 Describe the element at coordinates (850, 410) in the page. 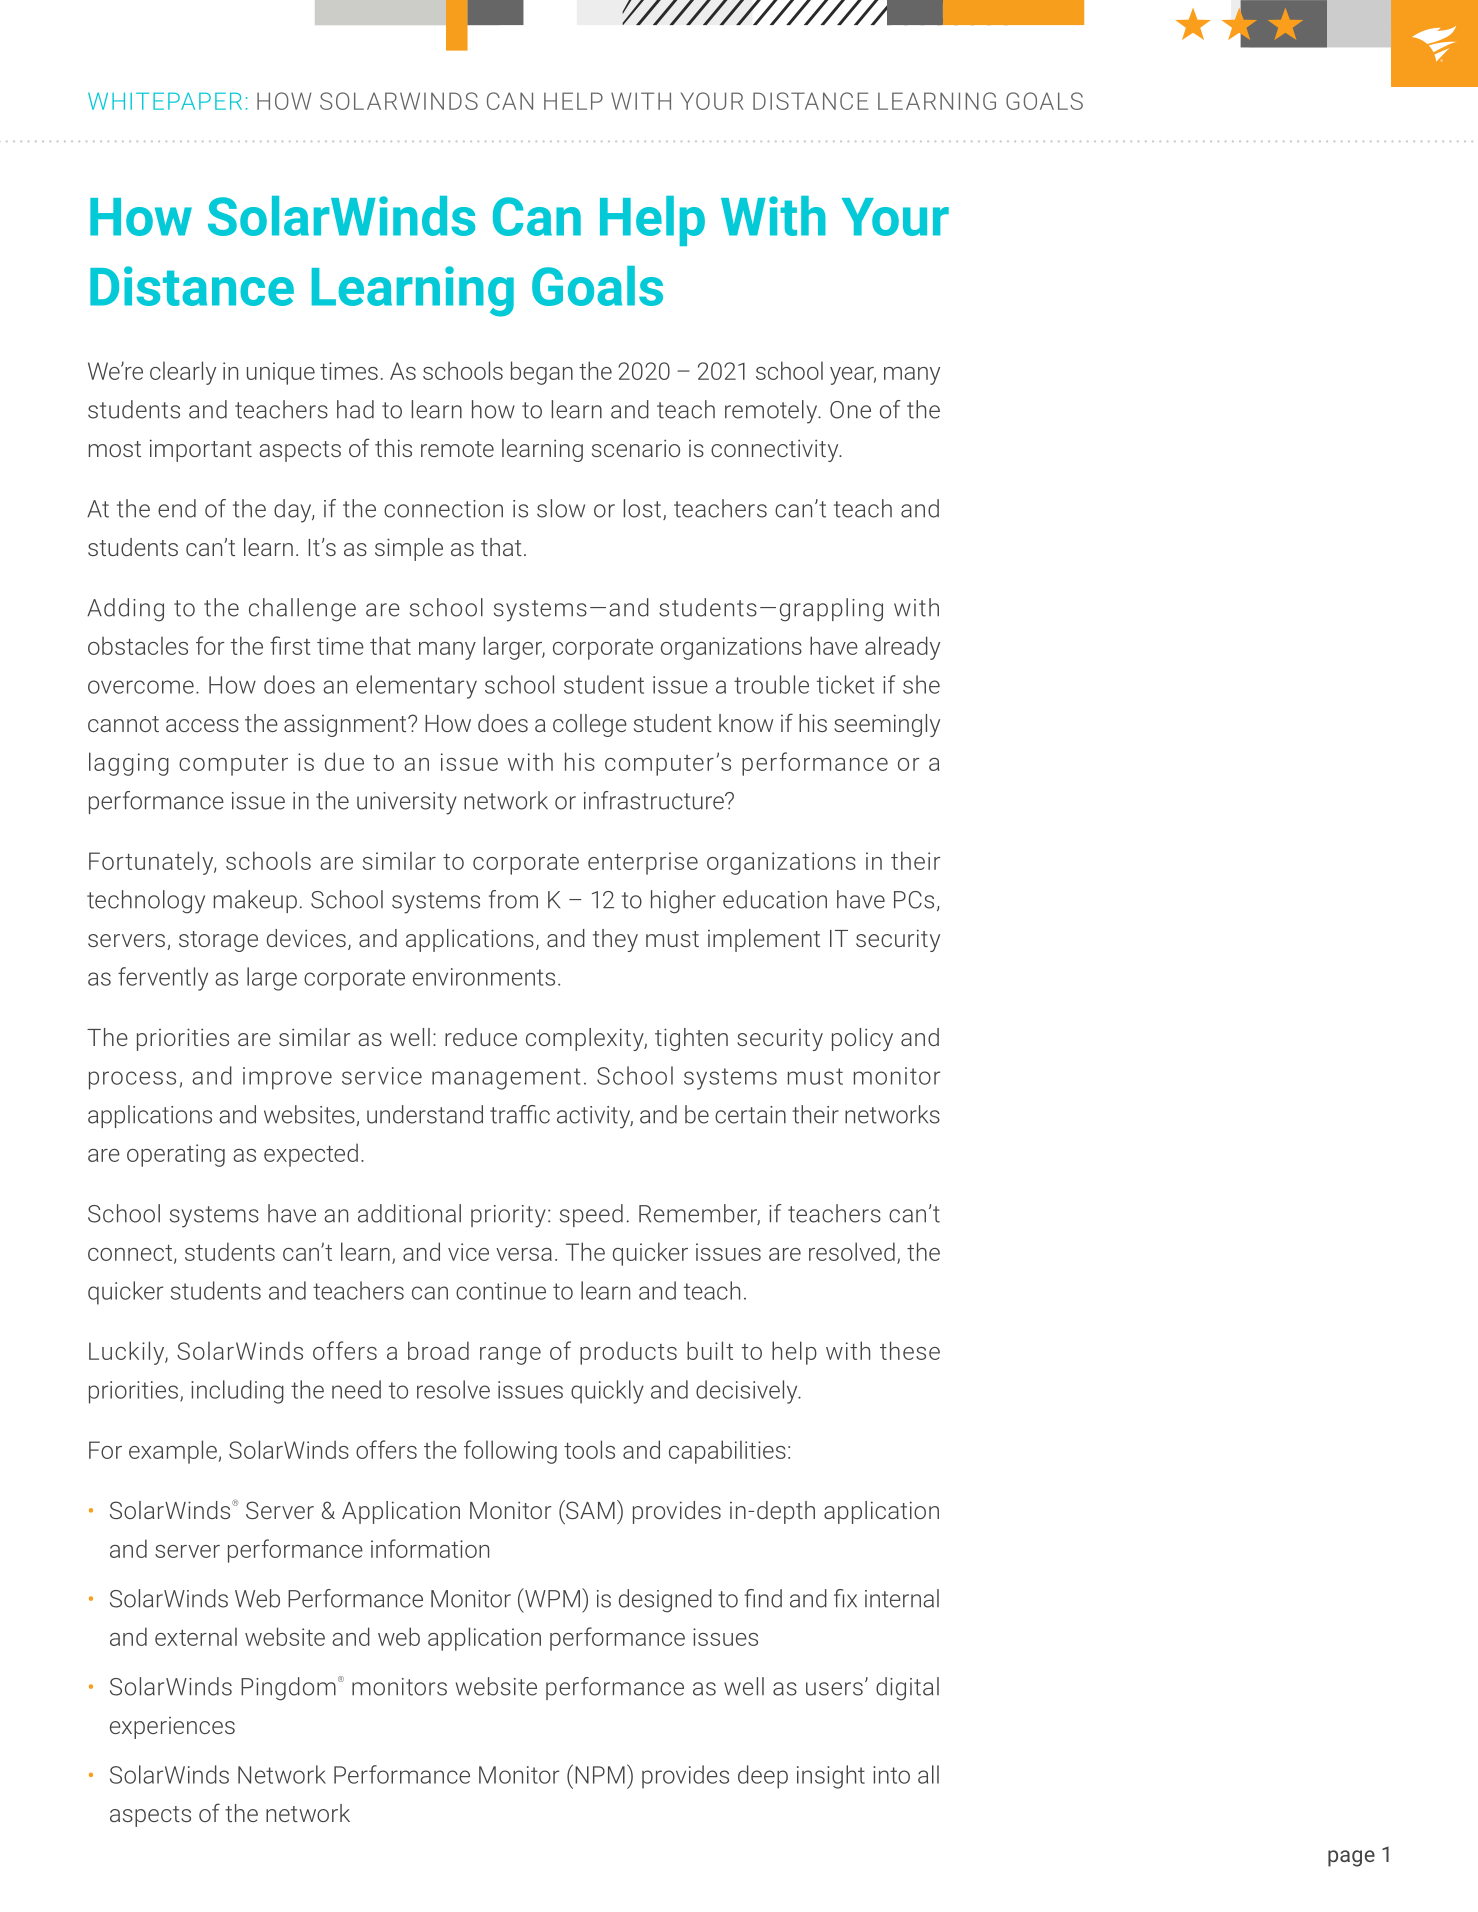

I see `One` at that location.
